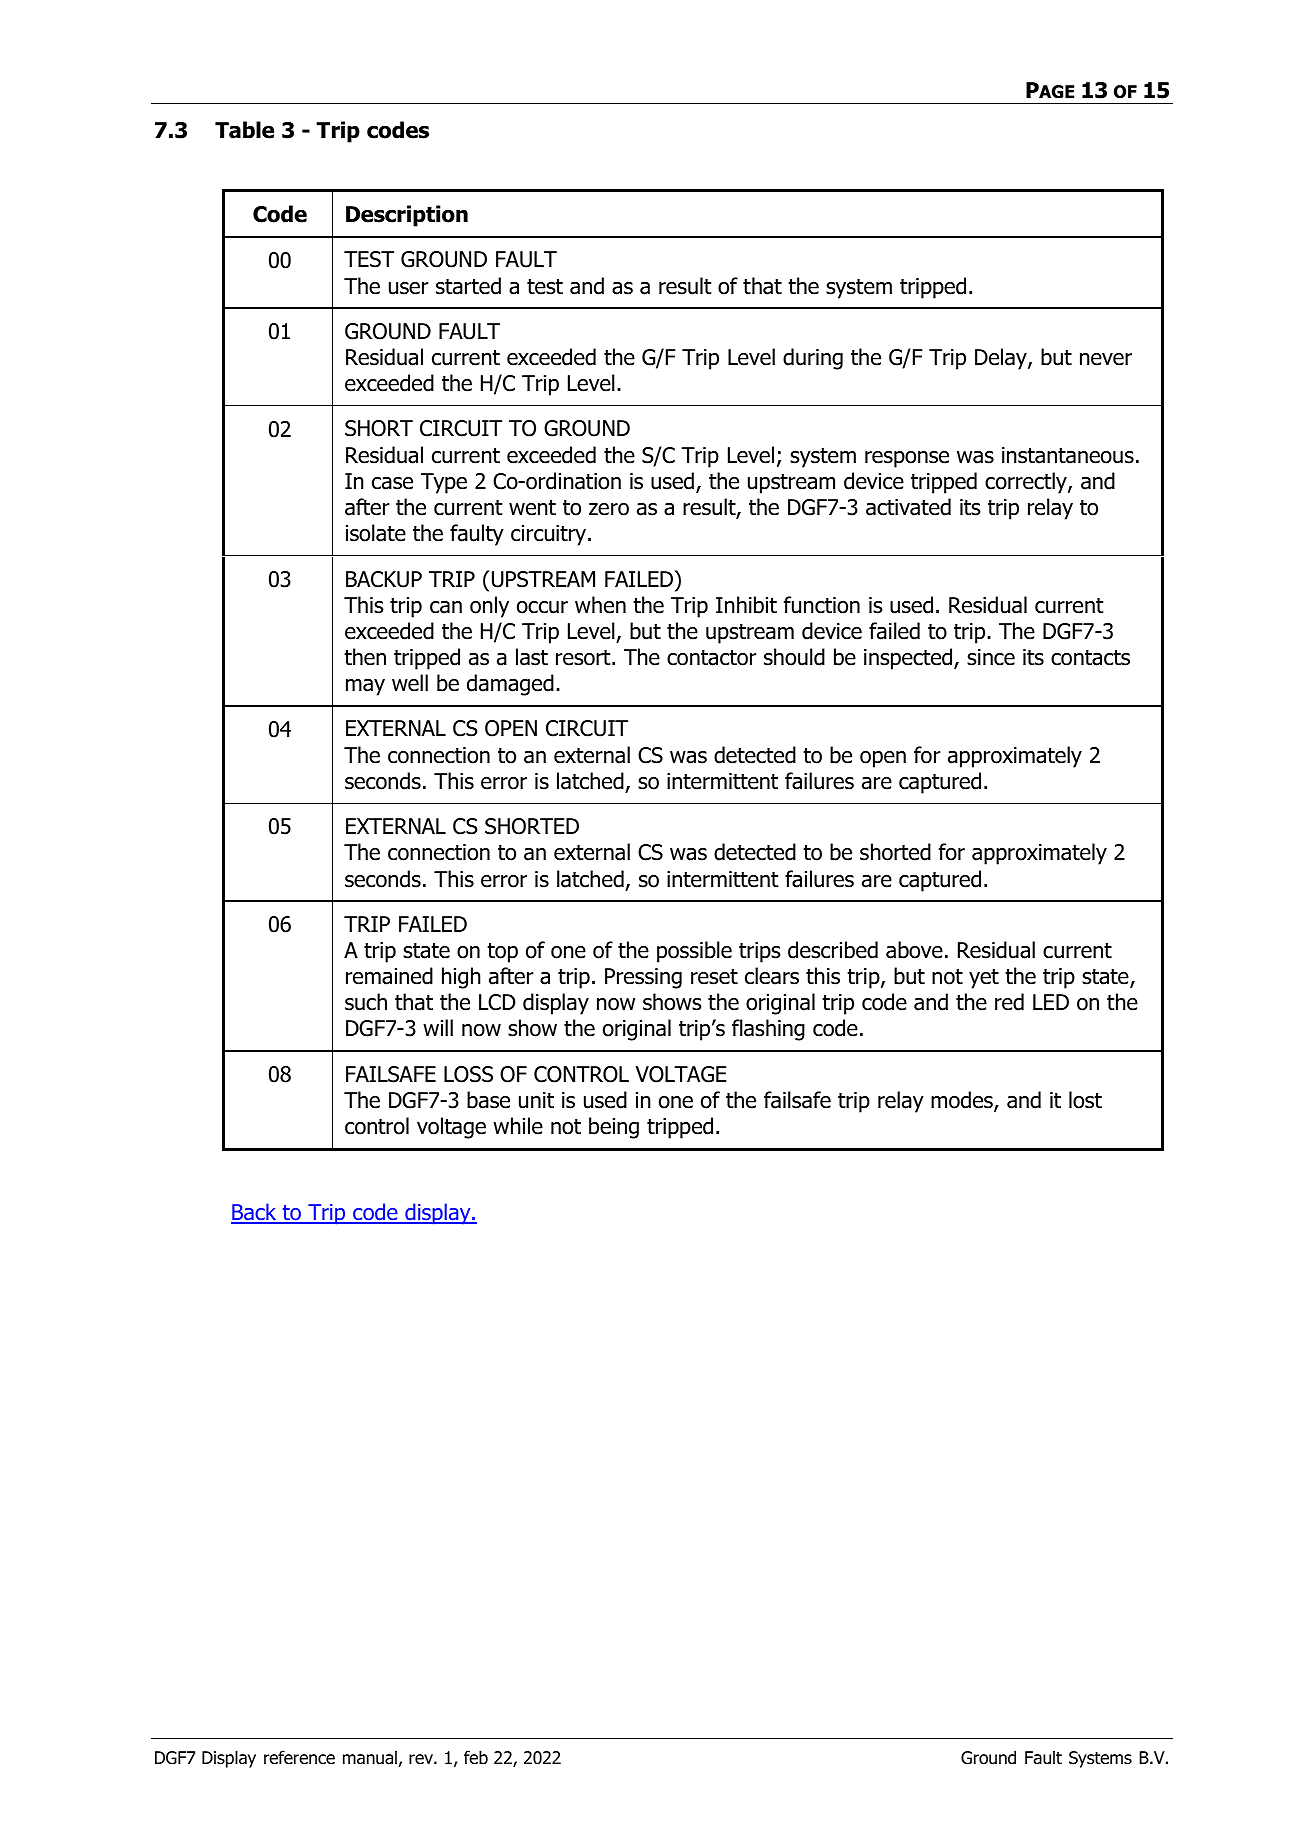 The width and height of the image is (1293, 1828). What do you see at coordinates (376, 533) in the image?
I see `isolate` at bounding box center [376, 533].
